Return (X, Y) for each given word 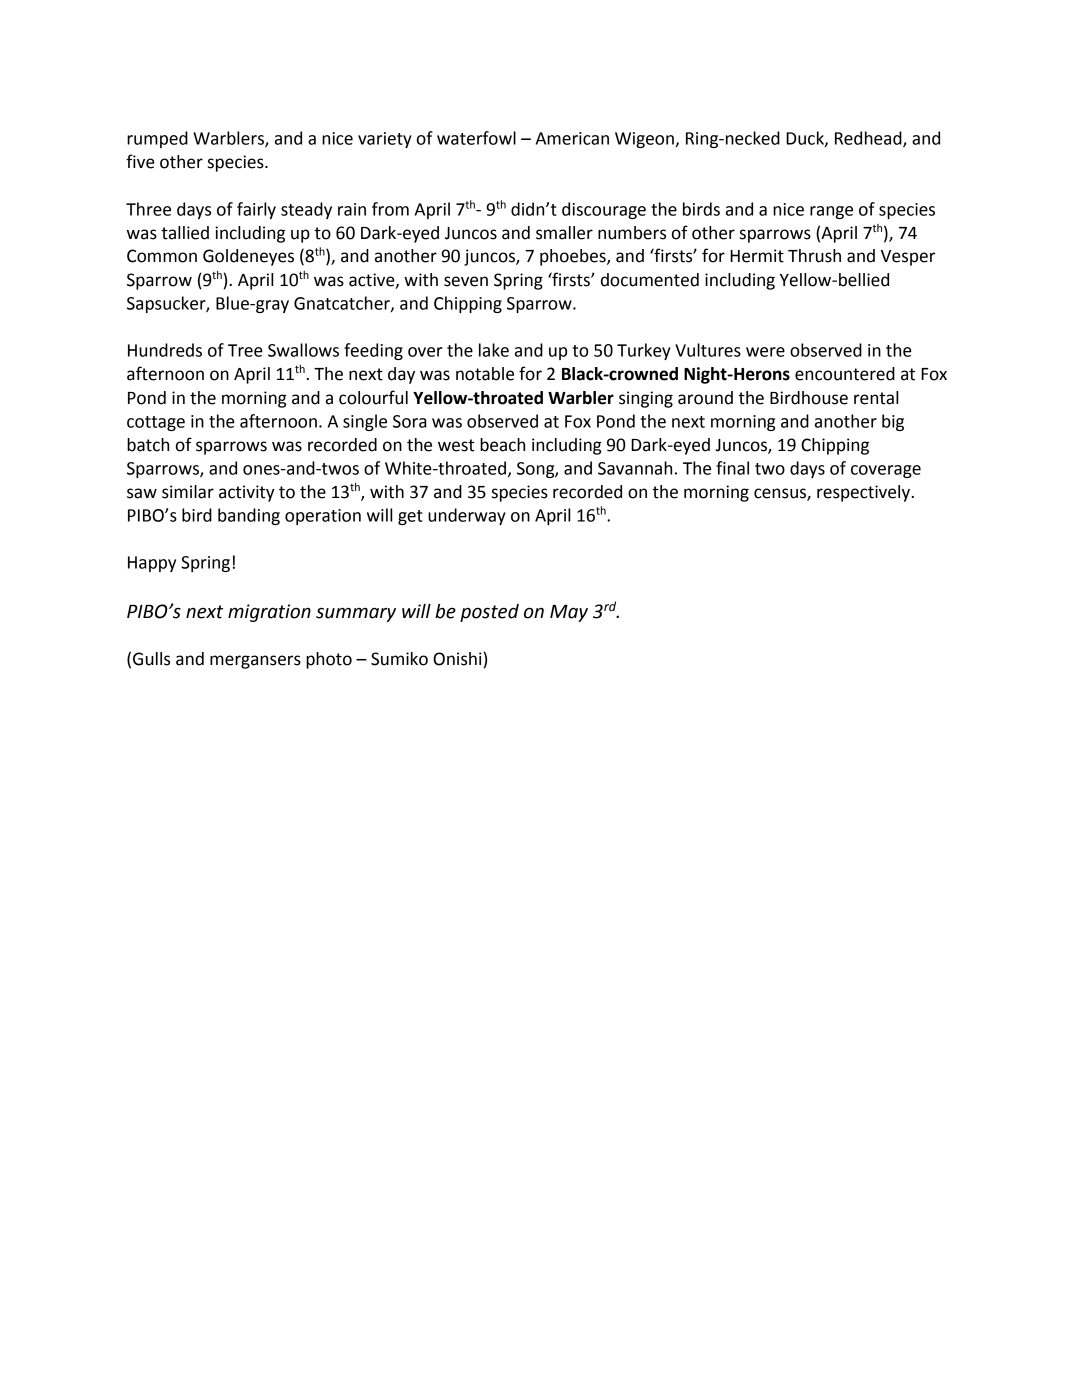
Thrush (814, 256)
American (572, 138)
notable (485, 374)
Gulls (151, 659)
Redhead (869, 139)
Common (162, 256)
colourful (373, 397)
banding (249, 516)
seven (466, 281)
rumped (157, 139)
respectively (865, 493)
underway (467, 516)
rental (876, 398)
